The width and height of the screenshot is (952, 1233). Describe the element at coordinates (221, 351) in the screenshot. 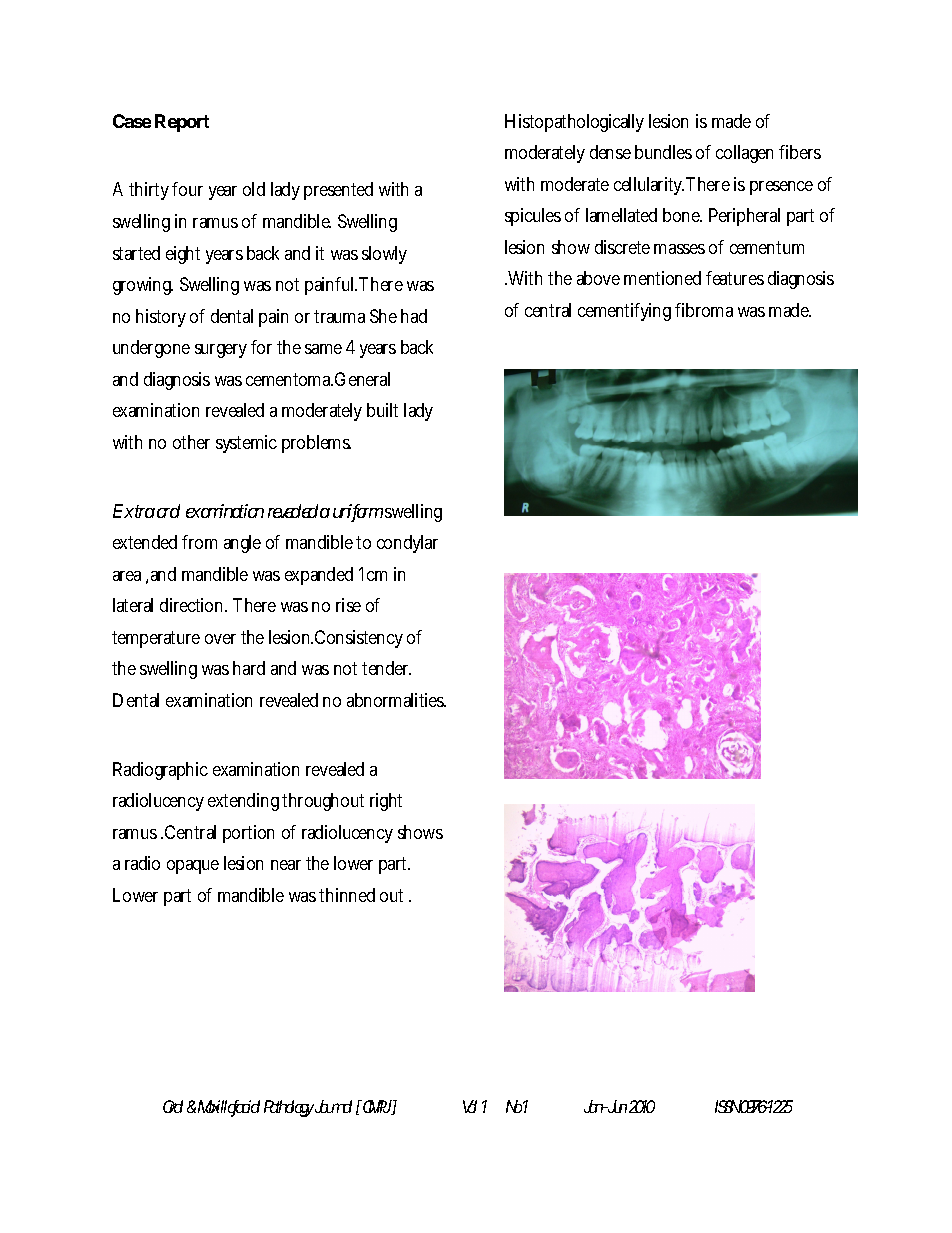

I see `surgery` at that location.
